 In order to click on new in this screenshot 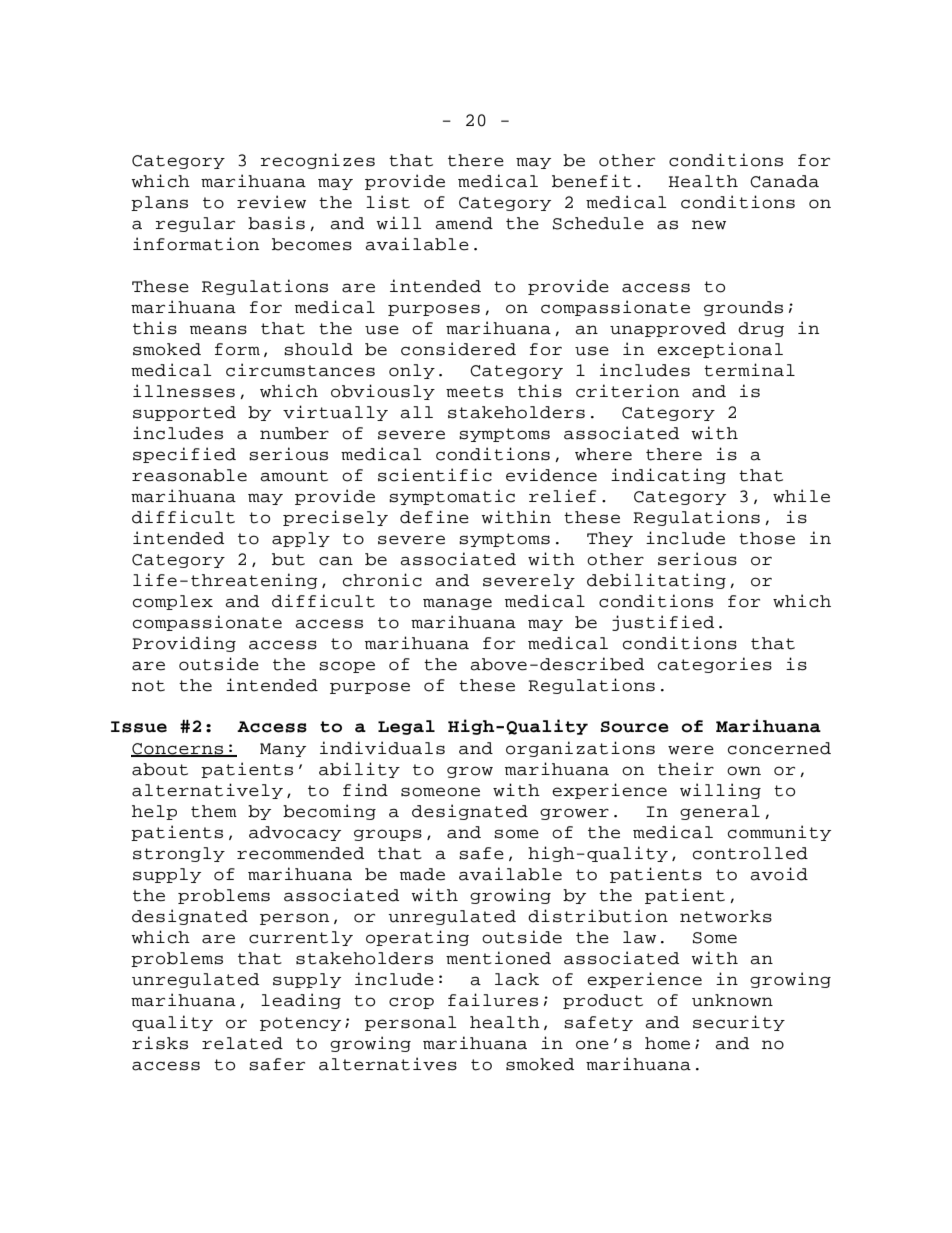, I will do `click(709, 225)`.
